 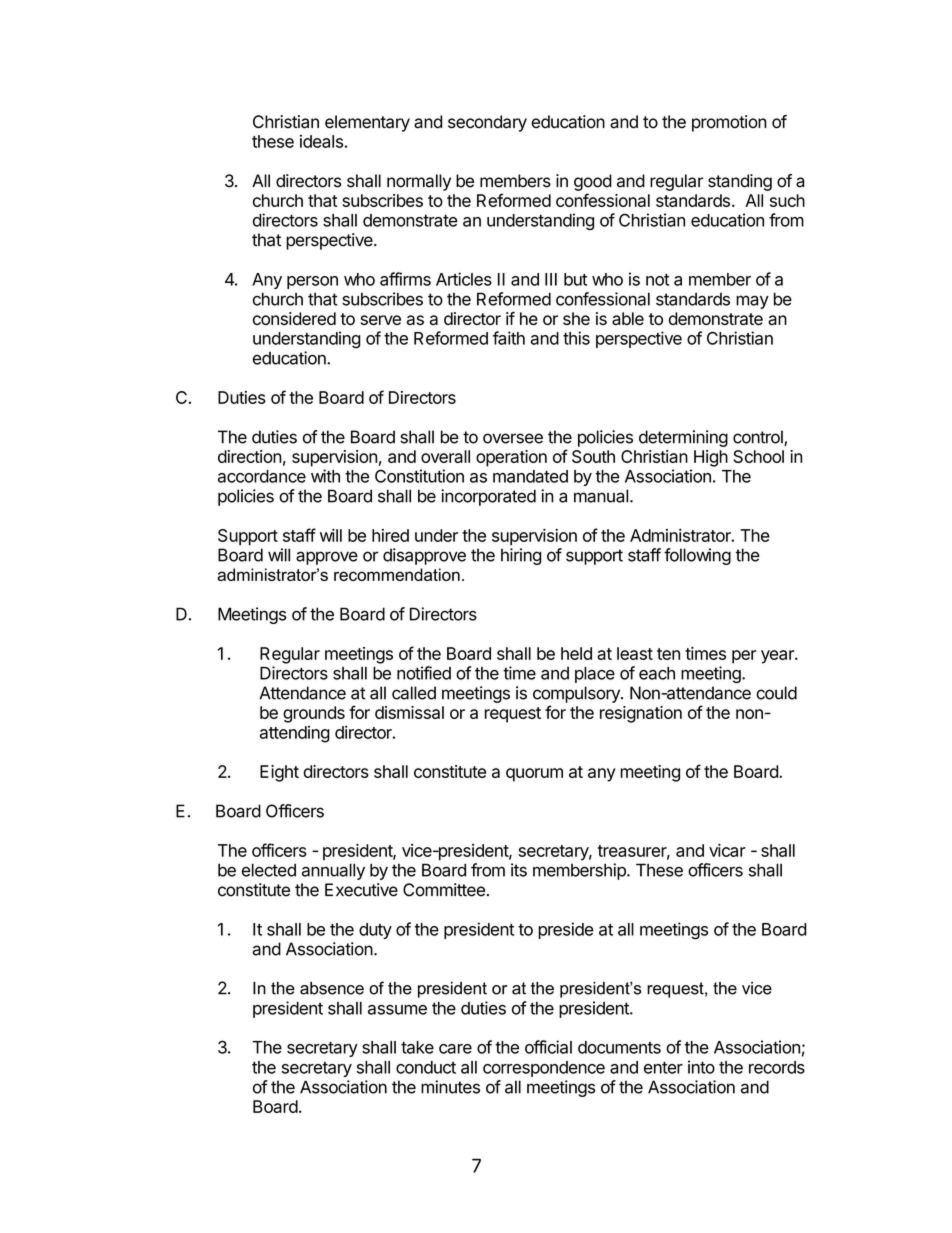 What do you see at coordinates (487, 123) in the document?
I see `secondary` at bounding box center [487, 123].
